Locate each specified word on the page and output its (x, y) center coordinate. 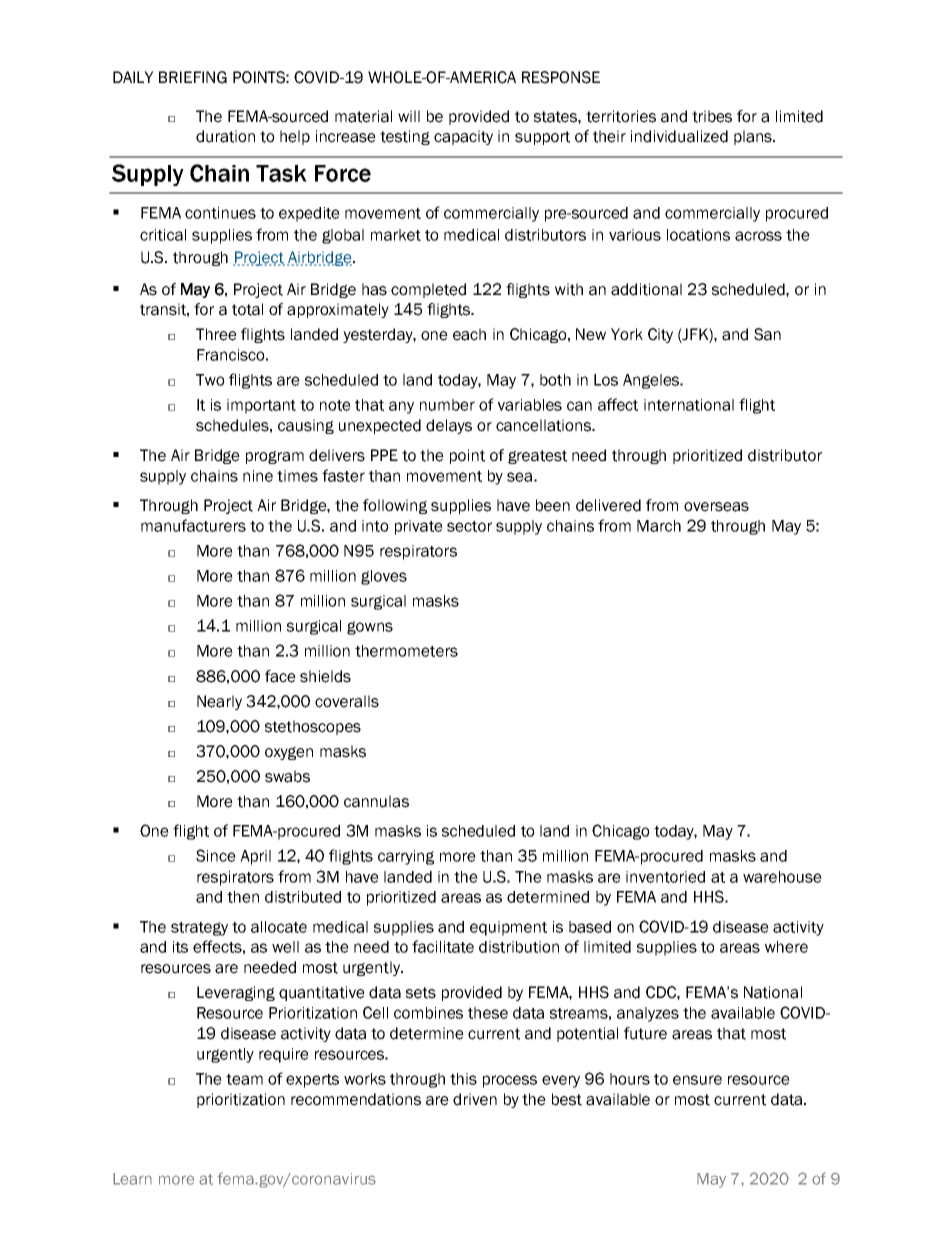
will (409, 116)
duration (225, 136)
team (244, 1079)
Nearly (219, 702)
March (659, 526)
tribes (712, 116)
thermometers (406, 651)
